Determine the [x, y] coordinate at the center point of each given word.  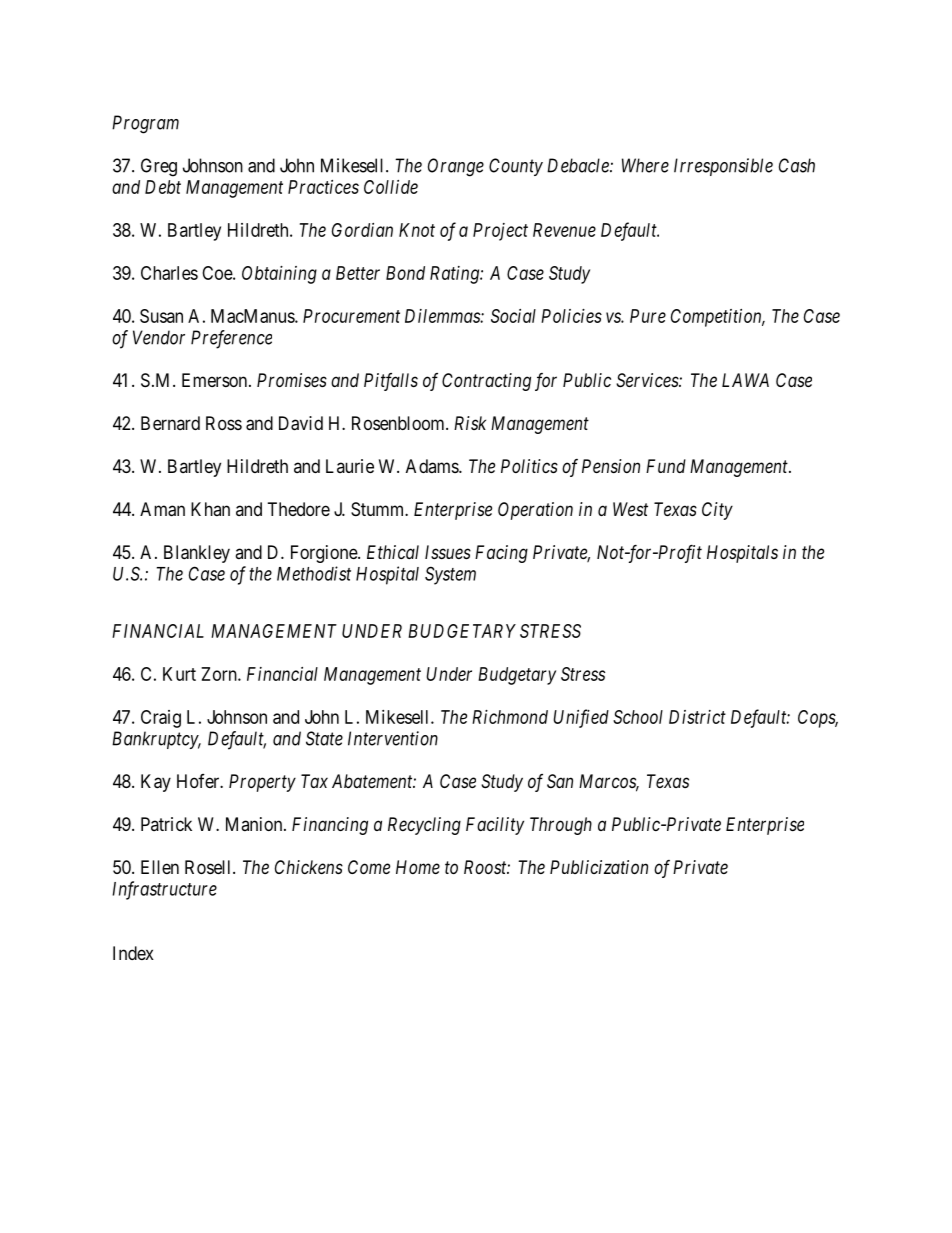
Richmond [510, 717]
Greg [159, 167]
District [697, 717]
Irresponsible [723, 167]
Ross [224, 423]
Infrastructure [164, 890]
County [516, 167]
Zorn [220, 674]
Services [648, 380]
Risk [470, 423]
